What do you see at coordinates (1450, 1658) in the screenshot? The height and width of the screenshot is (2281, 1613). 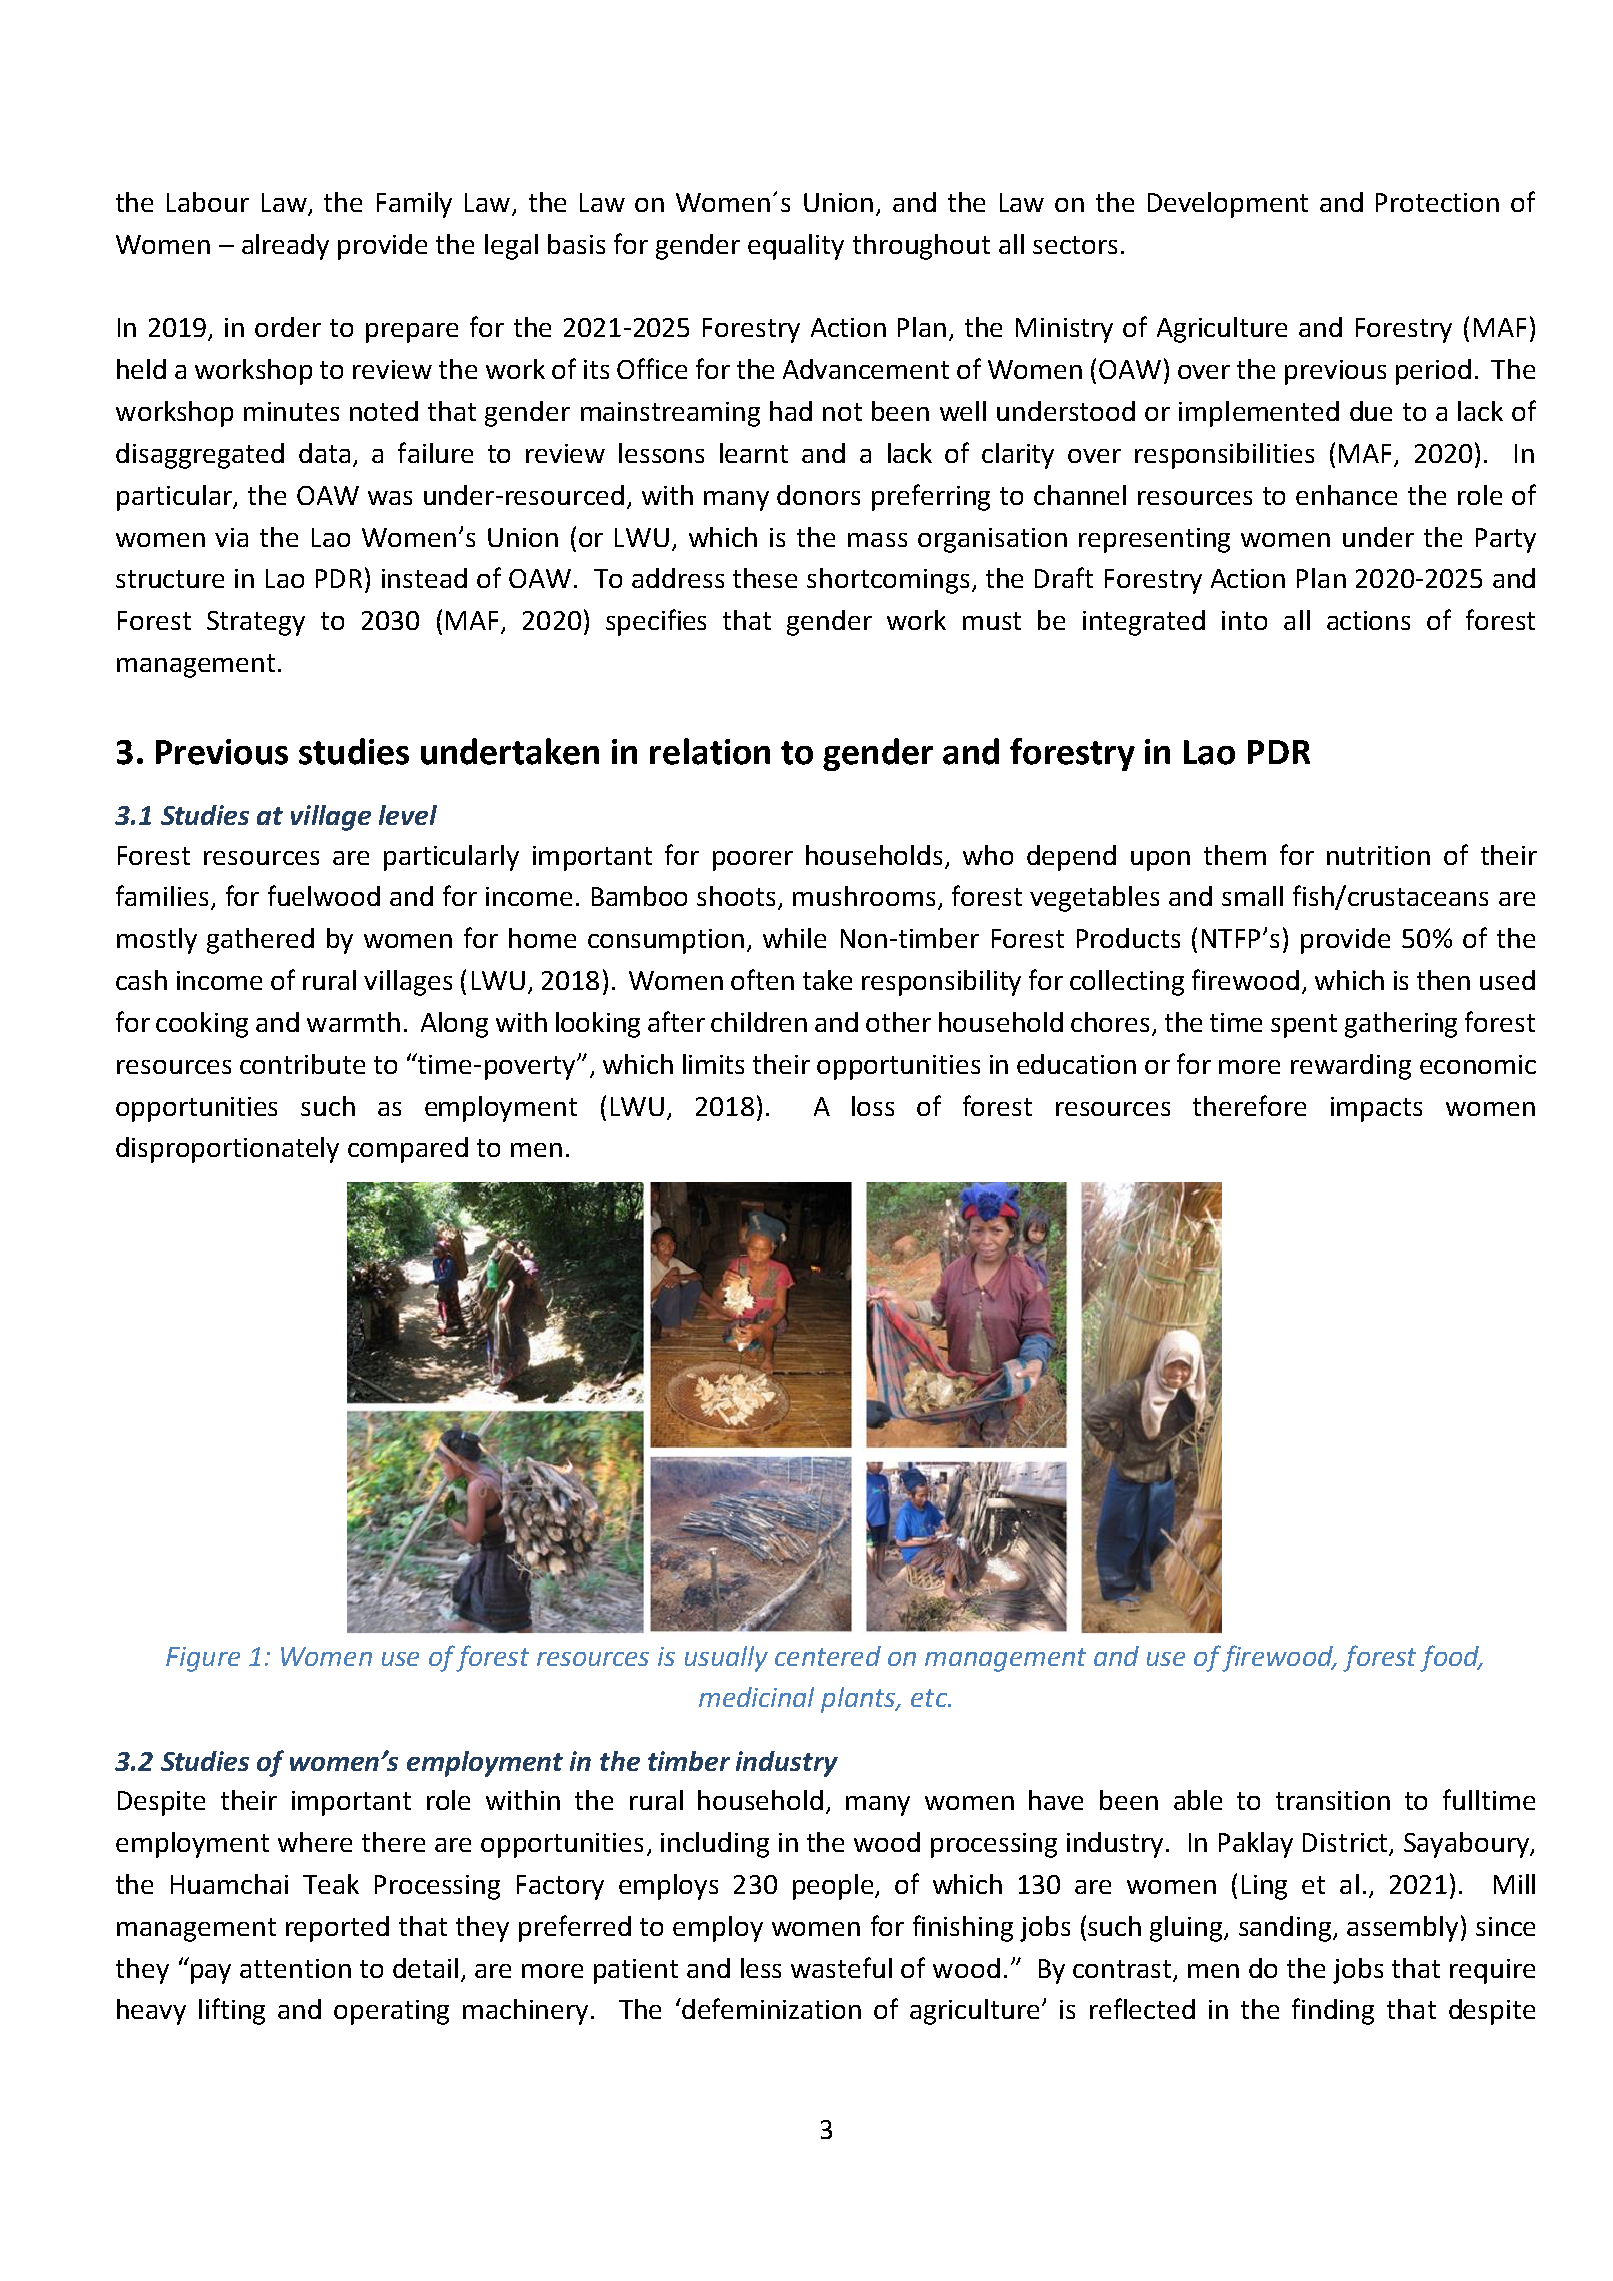 I see `food` at bounding box center [1450, 1658].
